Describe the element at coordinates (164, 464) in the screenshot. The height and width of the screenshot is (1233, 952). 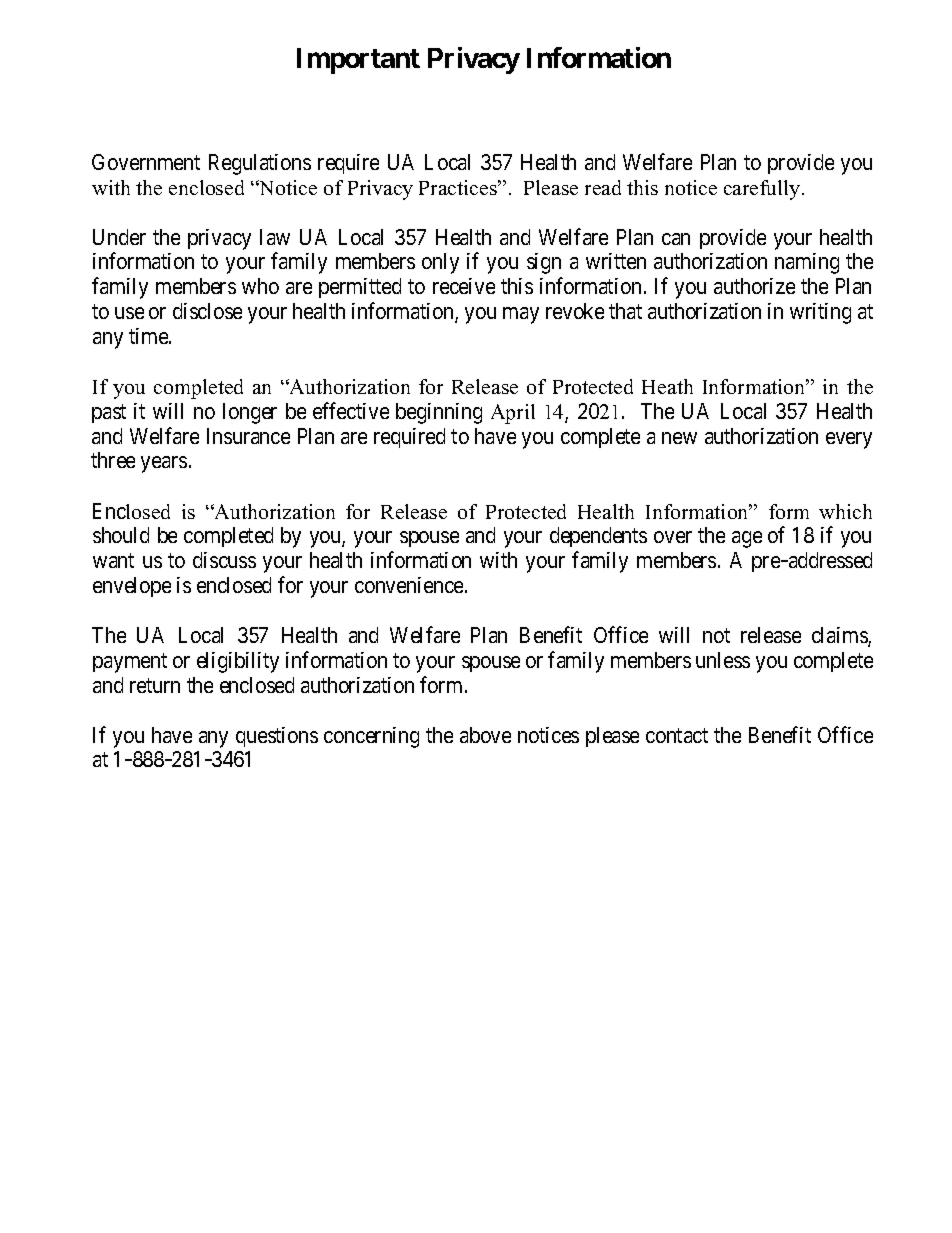
I see `years` at that location.
